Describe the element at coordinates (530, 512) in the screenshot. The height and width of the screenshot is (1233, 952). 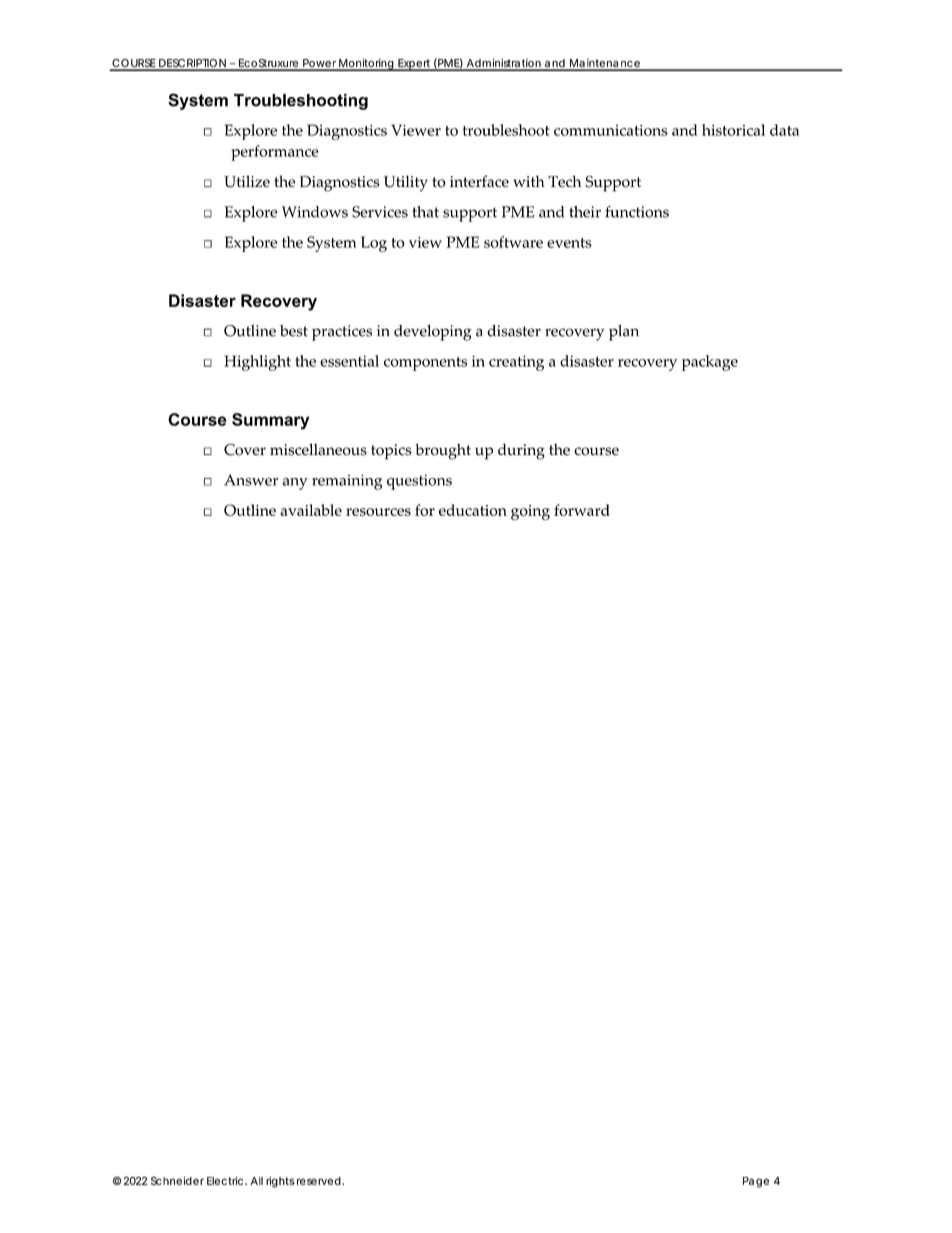
I see `going` at that location.
